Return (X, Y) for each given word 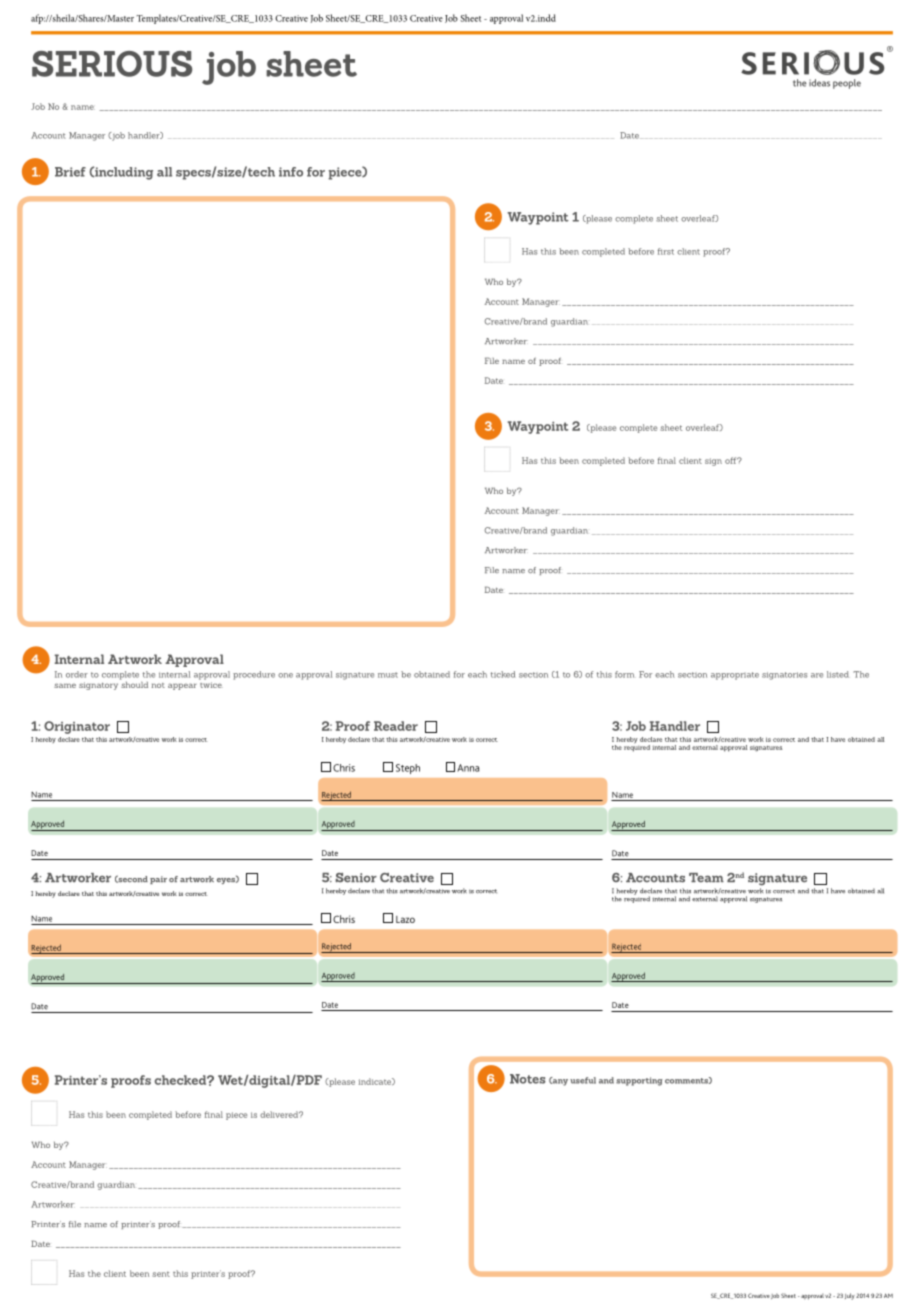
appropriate (735, 676)
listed (838, 674)
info (291, 172)
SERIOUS (112, 64)
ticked (503, 674)
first (666, 251)
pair (158, 880)
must (388, 675)
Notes (528, 1079)
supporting (639, 1081)
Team (706, 878)
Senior (356, 878)
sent (161, 1274)
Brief (70, 172)
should (134, 683)
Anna (468, 768)
